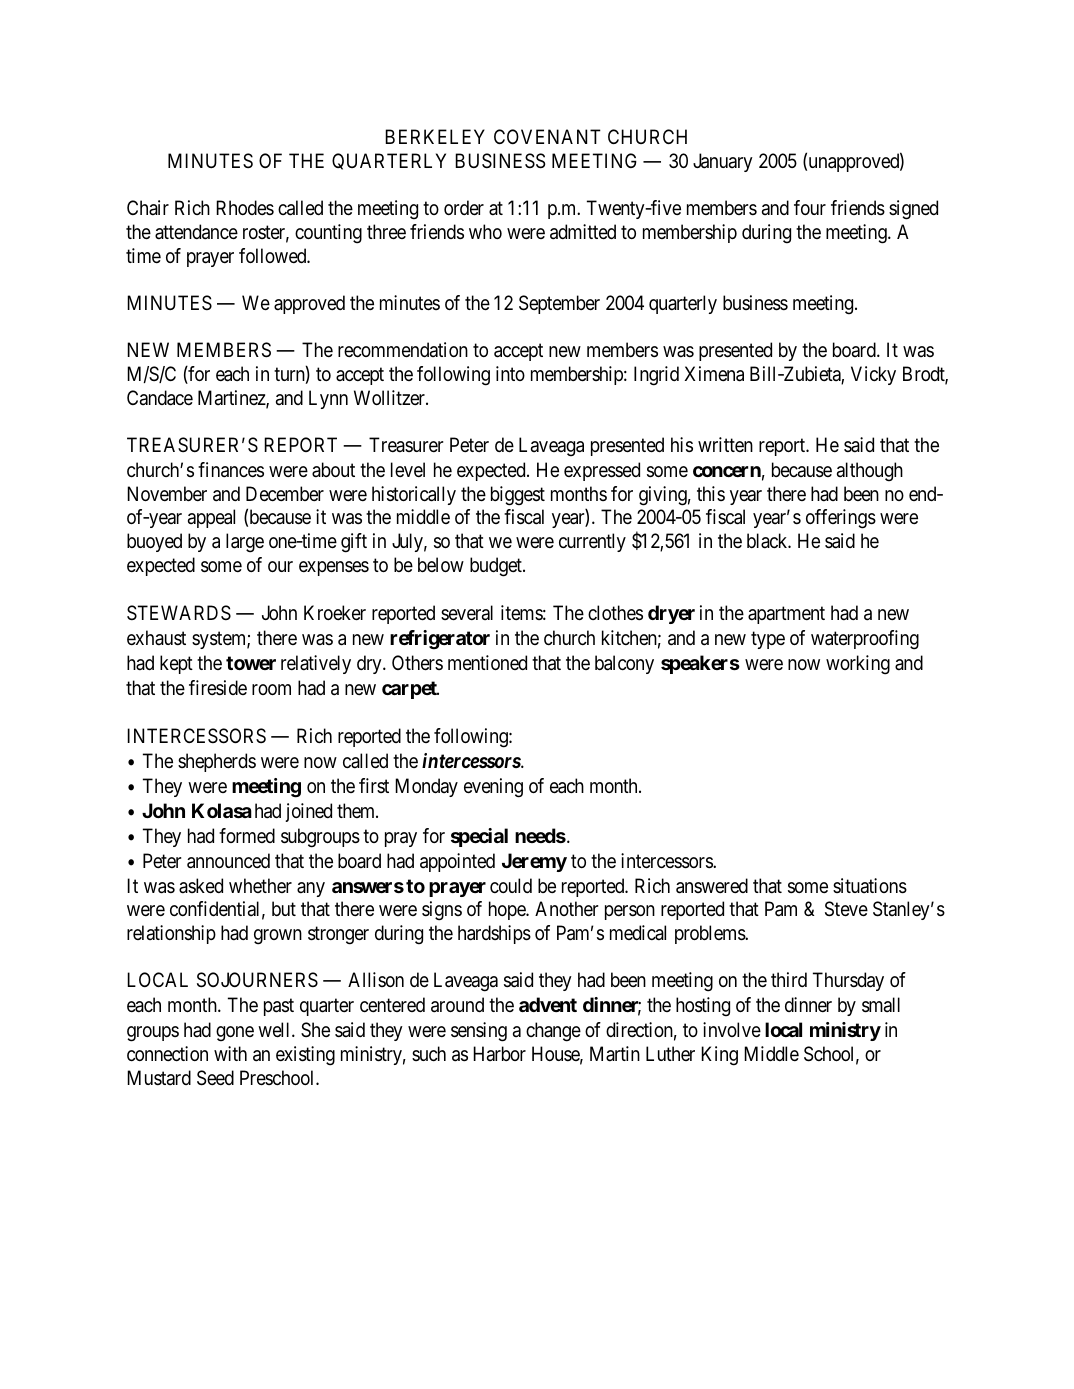 The width and height of the screenshot is (1074, 1389). Describe the element at coordinates (230, 1053) in the screenshot. I see `with` at that location.
